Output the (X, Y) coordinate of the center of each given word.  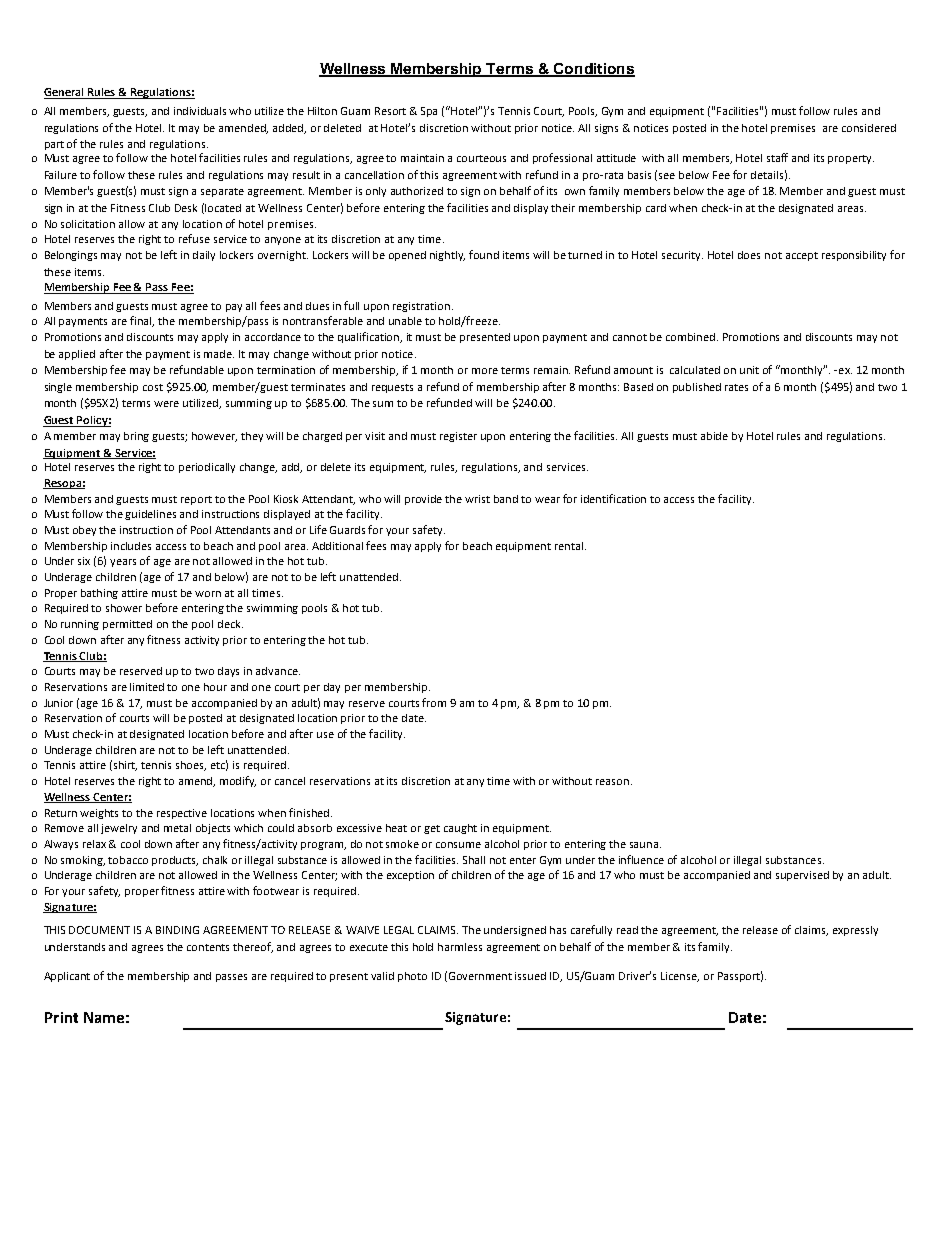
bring (136, 437)
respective (182, 814)
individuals (200, 111)
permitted (127, 625)
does (749, 255)
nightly (447, 256)
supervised (802, 876)
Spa (429, 112)
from (434, 702)
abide (714, 436)
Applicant (67, 977)
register (458, 437)
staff (777, 157)
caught (460, 829)
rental (570, 546)
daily (204, 256)
